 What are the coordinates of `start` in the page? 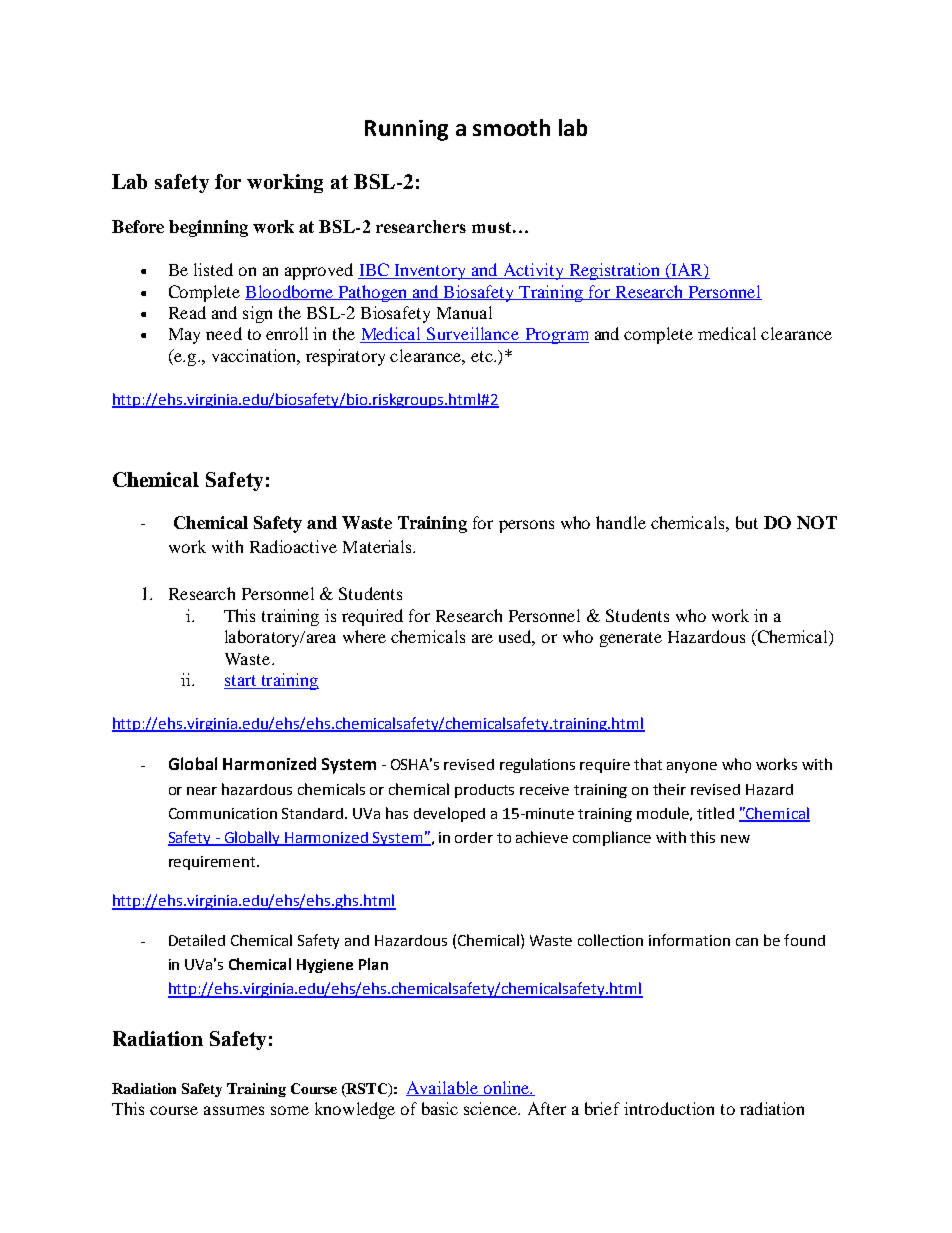 It's located at (240, 680).
